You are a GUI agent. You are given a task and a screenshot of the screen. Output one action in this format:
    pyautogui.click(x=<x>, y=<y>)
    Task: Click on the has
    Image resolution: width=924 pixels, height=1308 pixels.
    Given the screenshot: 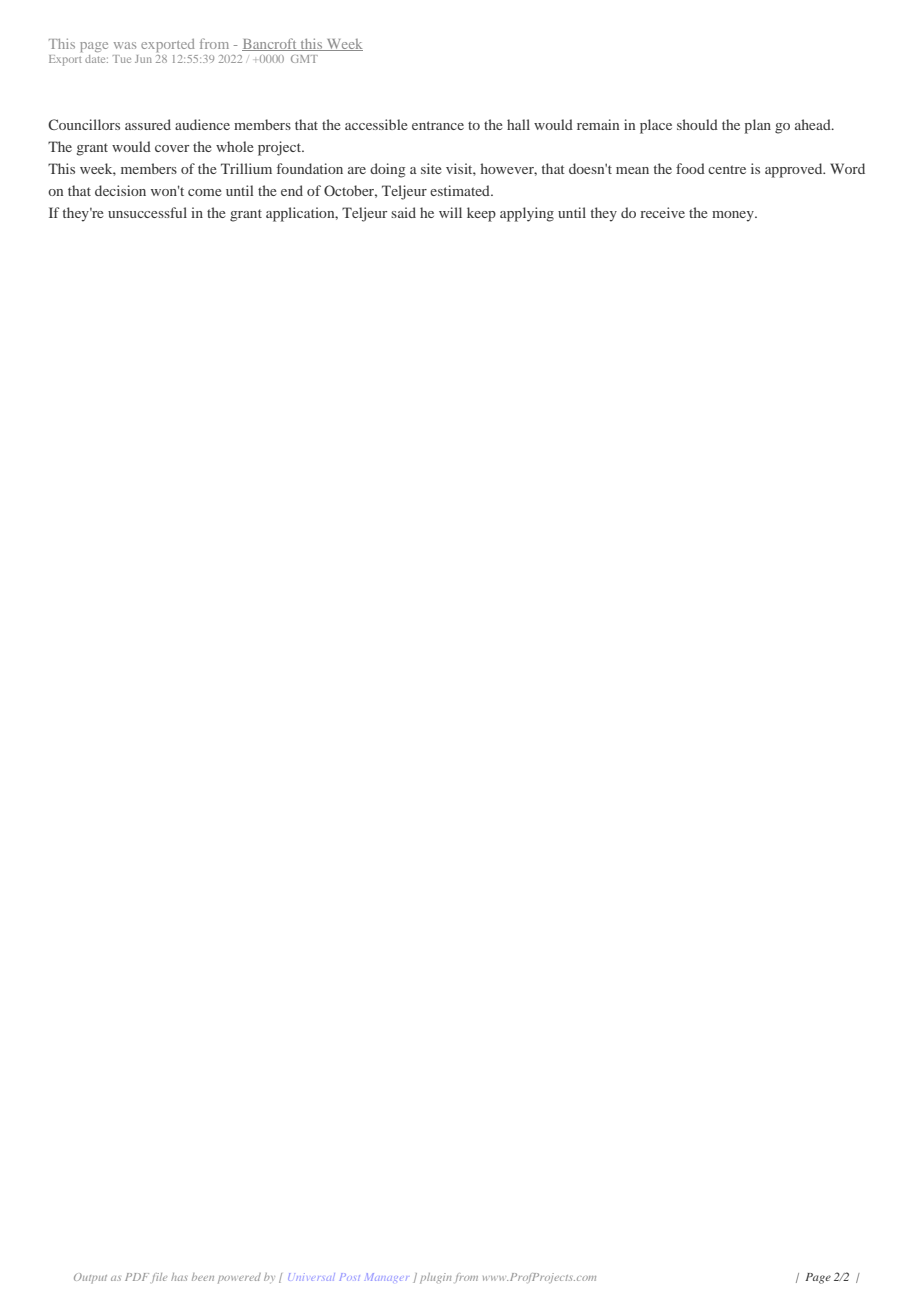 What is the action you would take?
    pyautogui.click(x=179, y=1277)
